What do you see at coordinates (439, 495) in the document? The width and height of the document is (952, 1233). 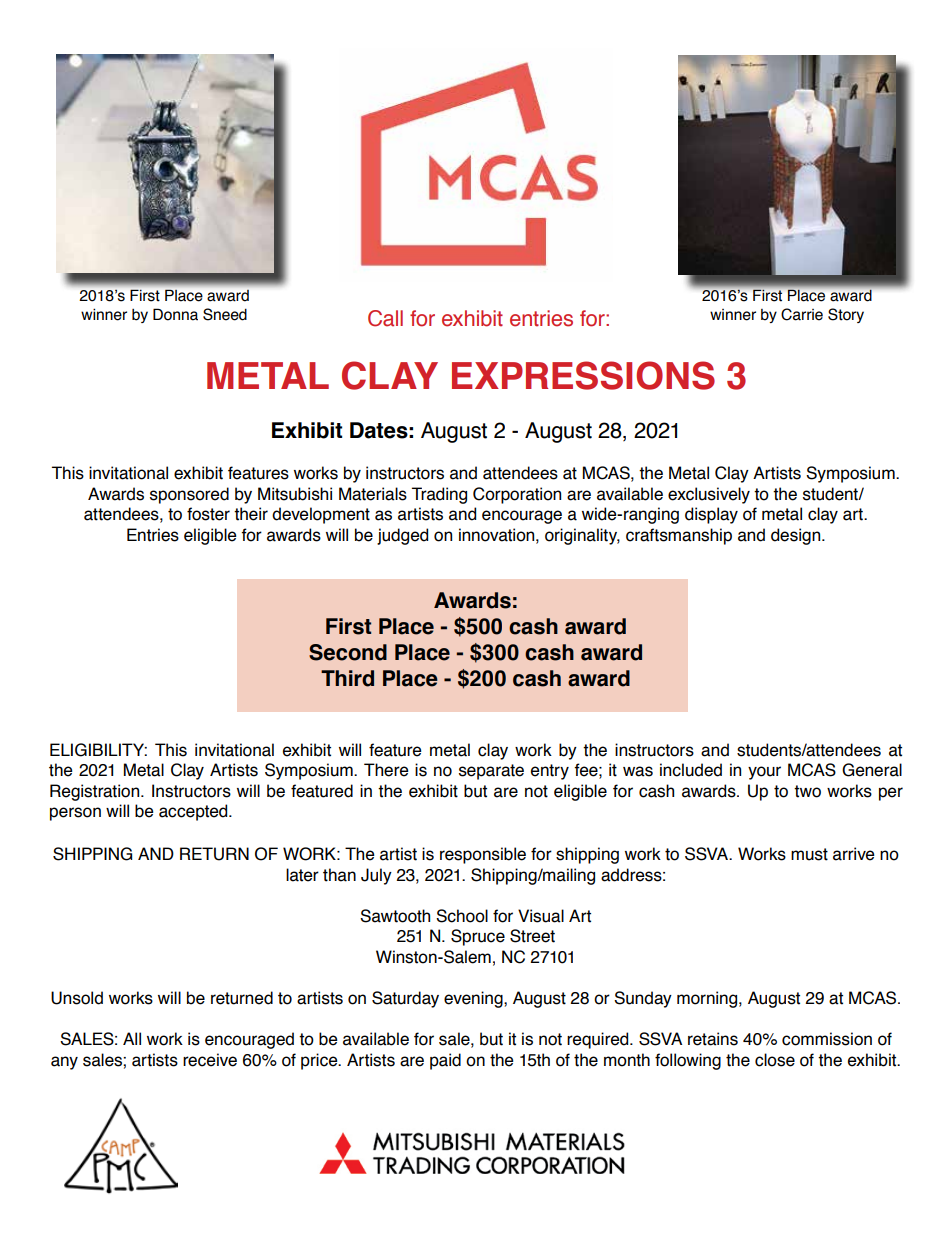 I see `Trading` at bounding box center [439, 495].
